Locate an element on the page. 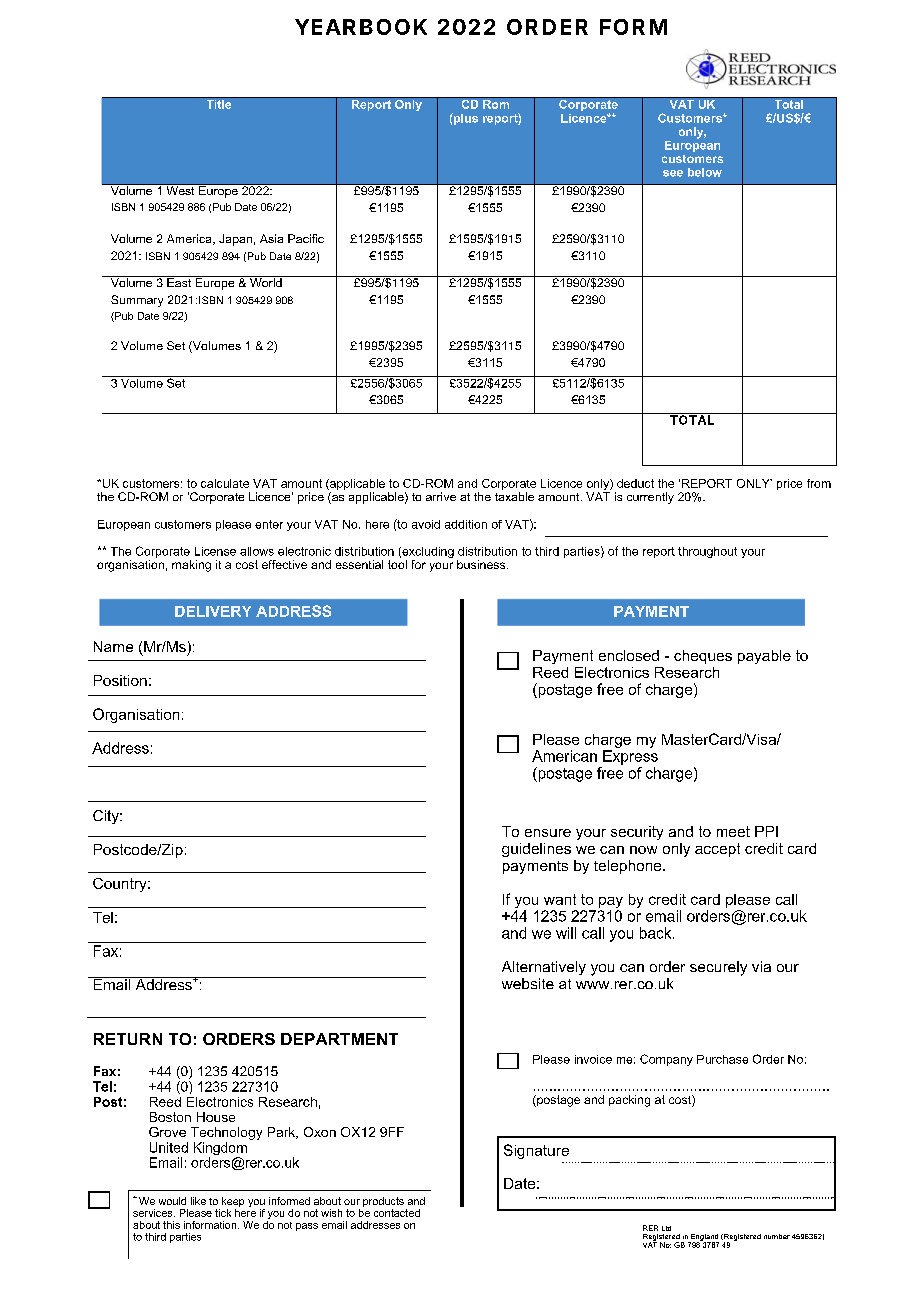  below is located at coordinates (705, 172).
